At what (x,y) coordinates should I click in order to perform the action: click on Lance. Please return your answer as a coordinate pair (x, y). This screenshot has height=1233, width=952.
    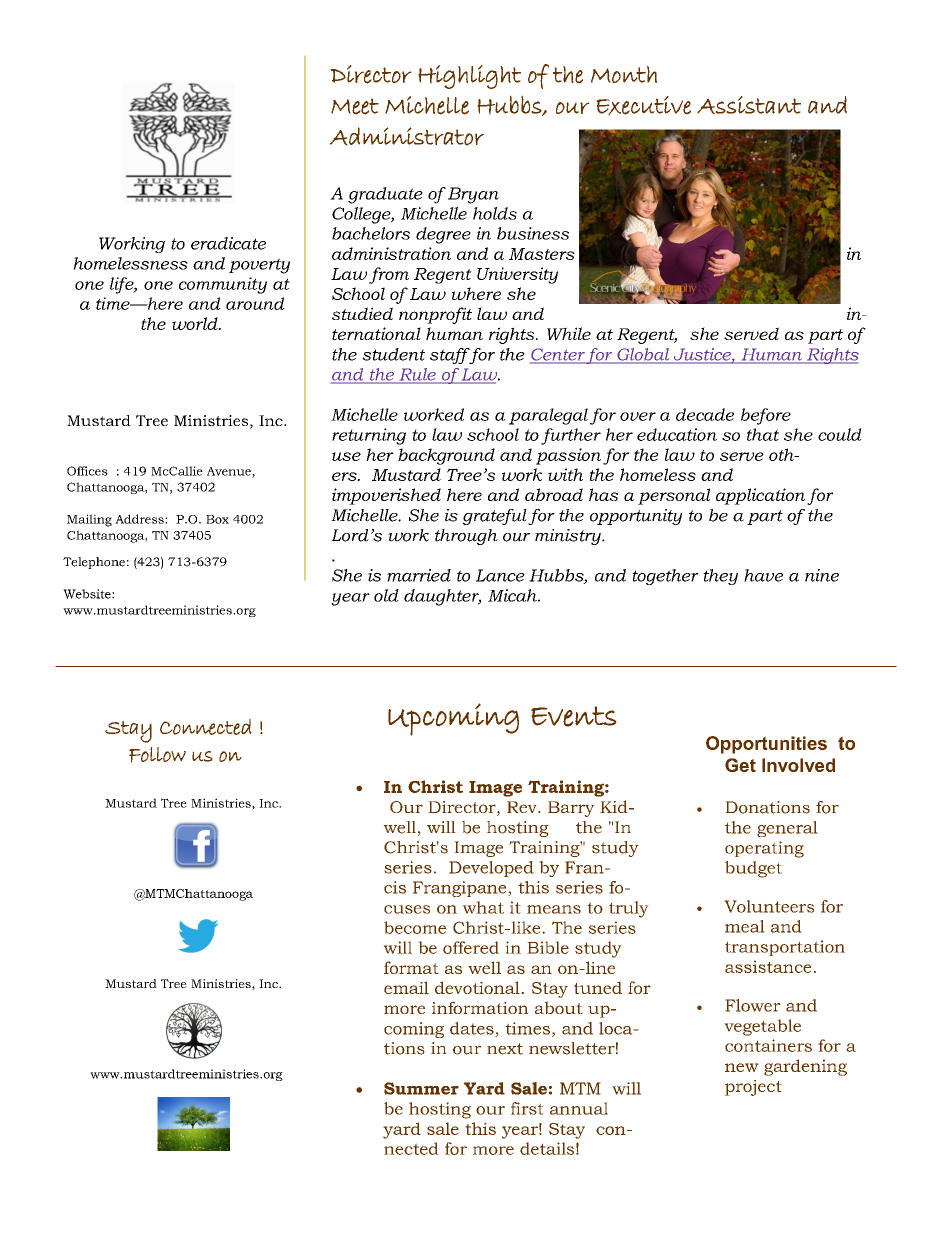
    Looking at the image, I should click on (500, 575).
